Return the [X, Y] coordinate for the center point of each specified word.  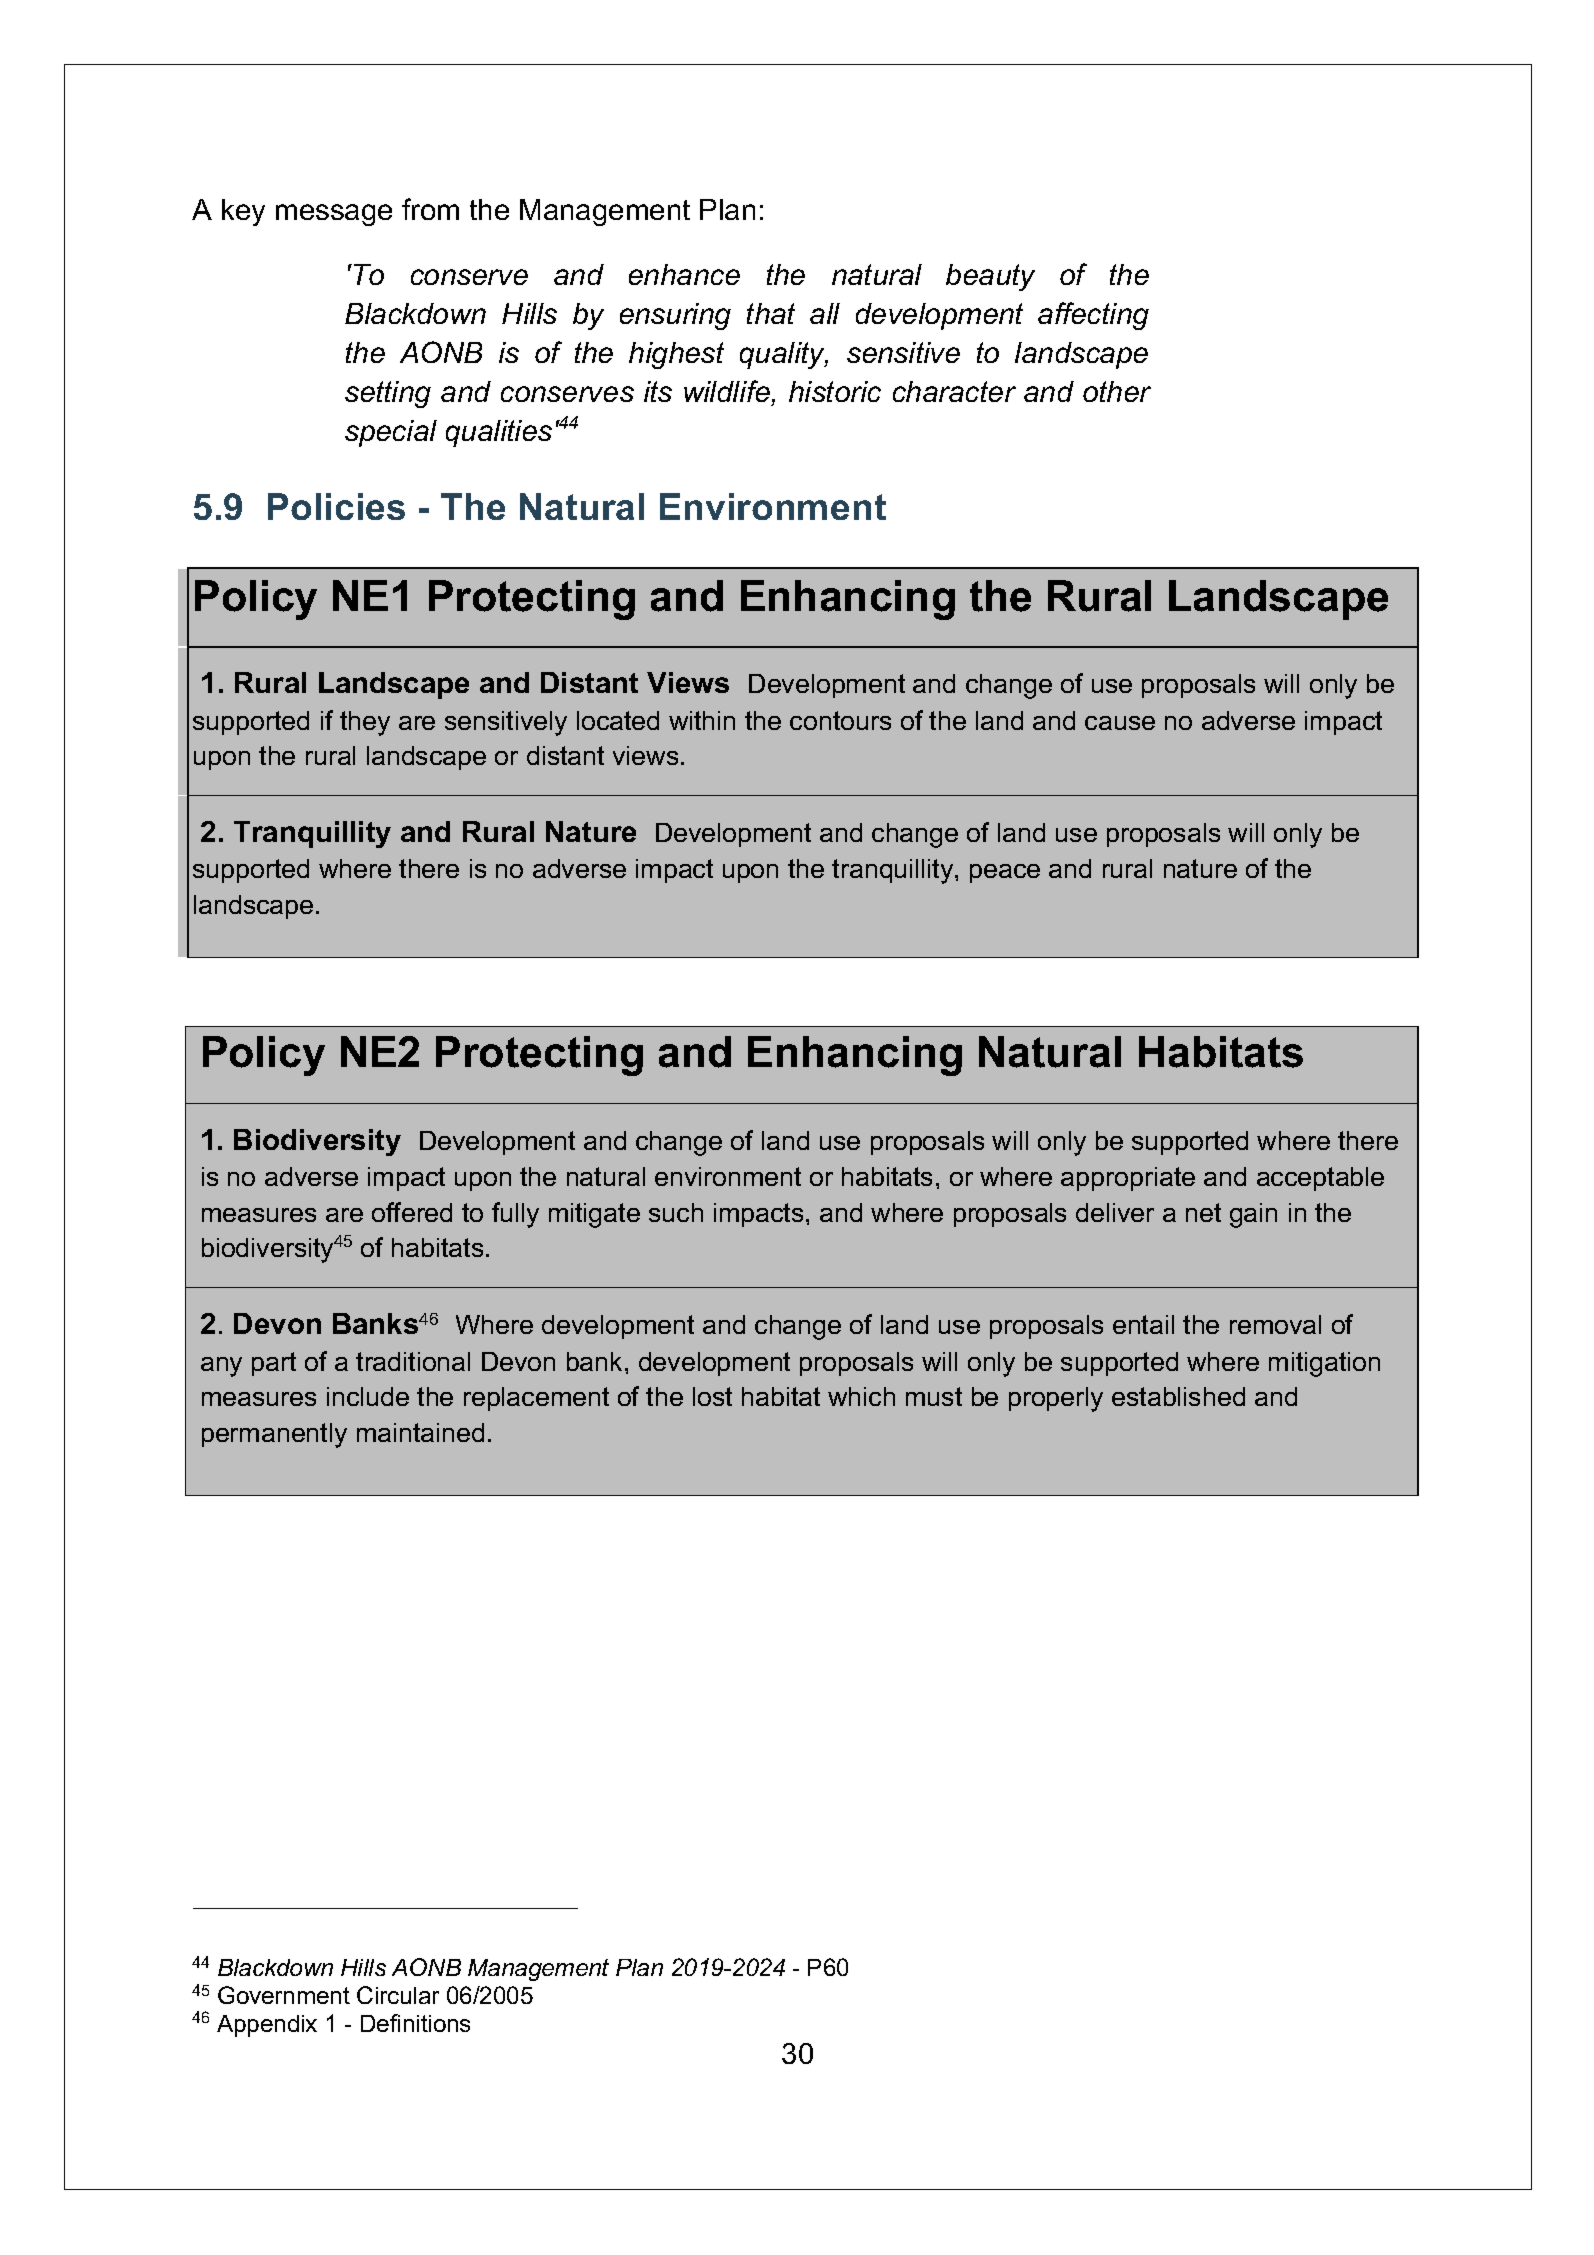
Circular [398, 1995]
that [771, 313]
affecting [1093, 316]
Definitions [415, 2023]
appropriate [1128, 1179]
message [334, 215]
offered [412, 1212]
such [676, 1212]
